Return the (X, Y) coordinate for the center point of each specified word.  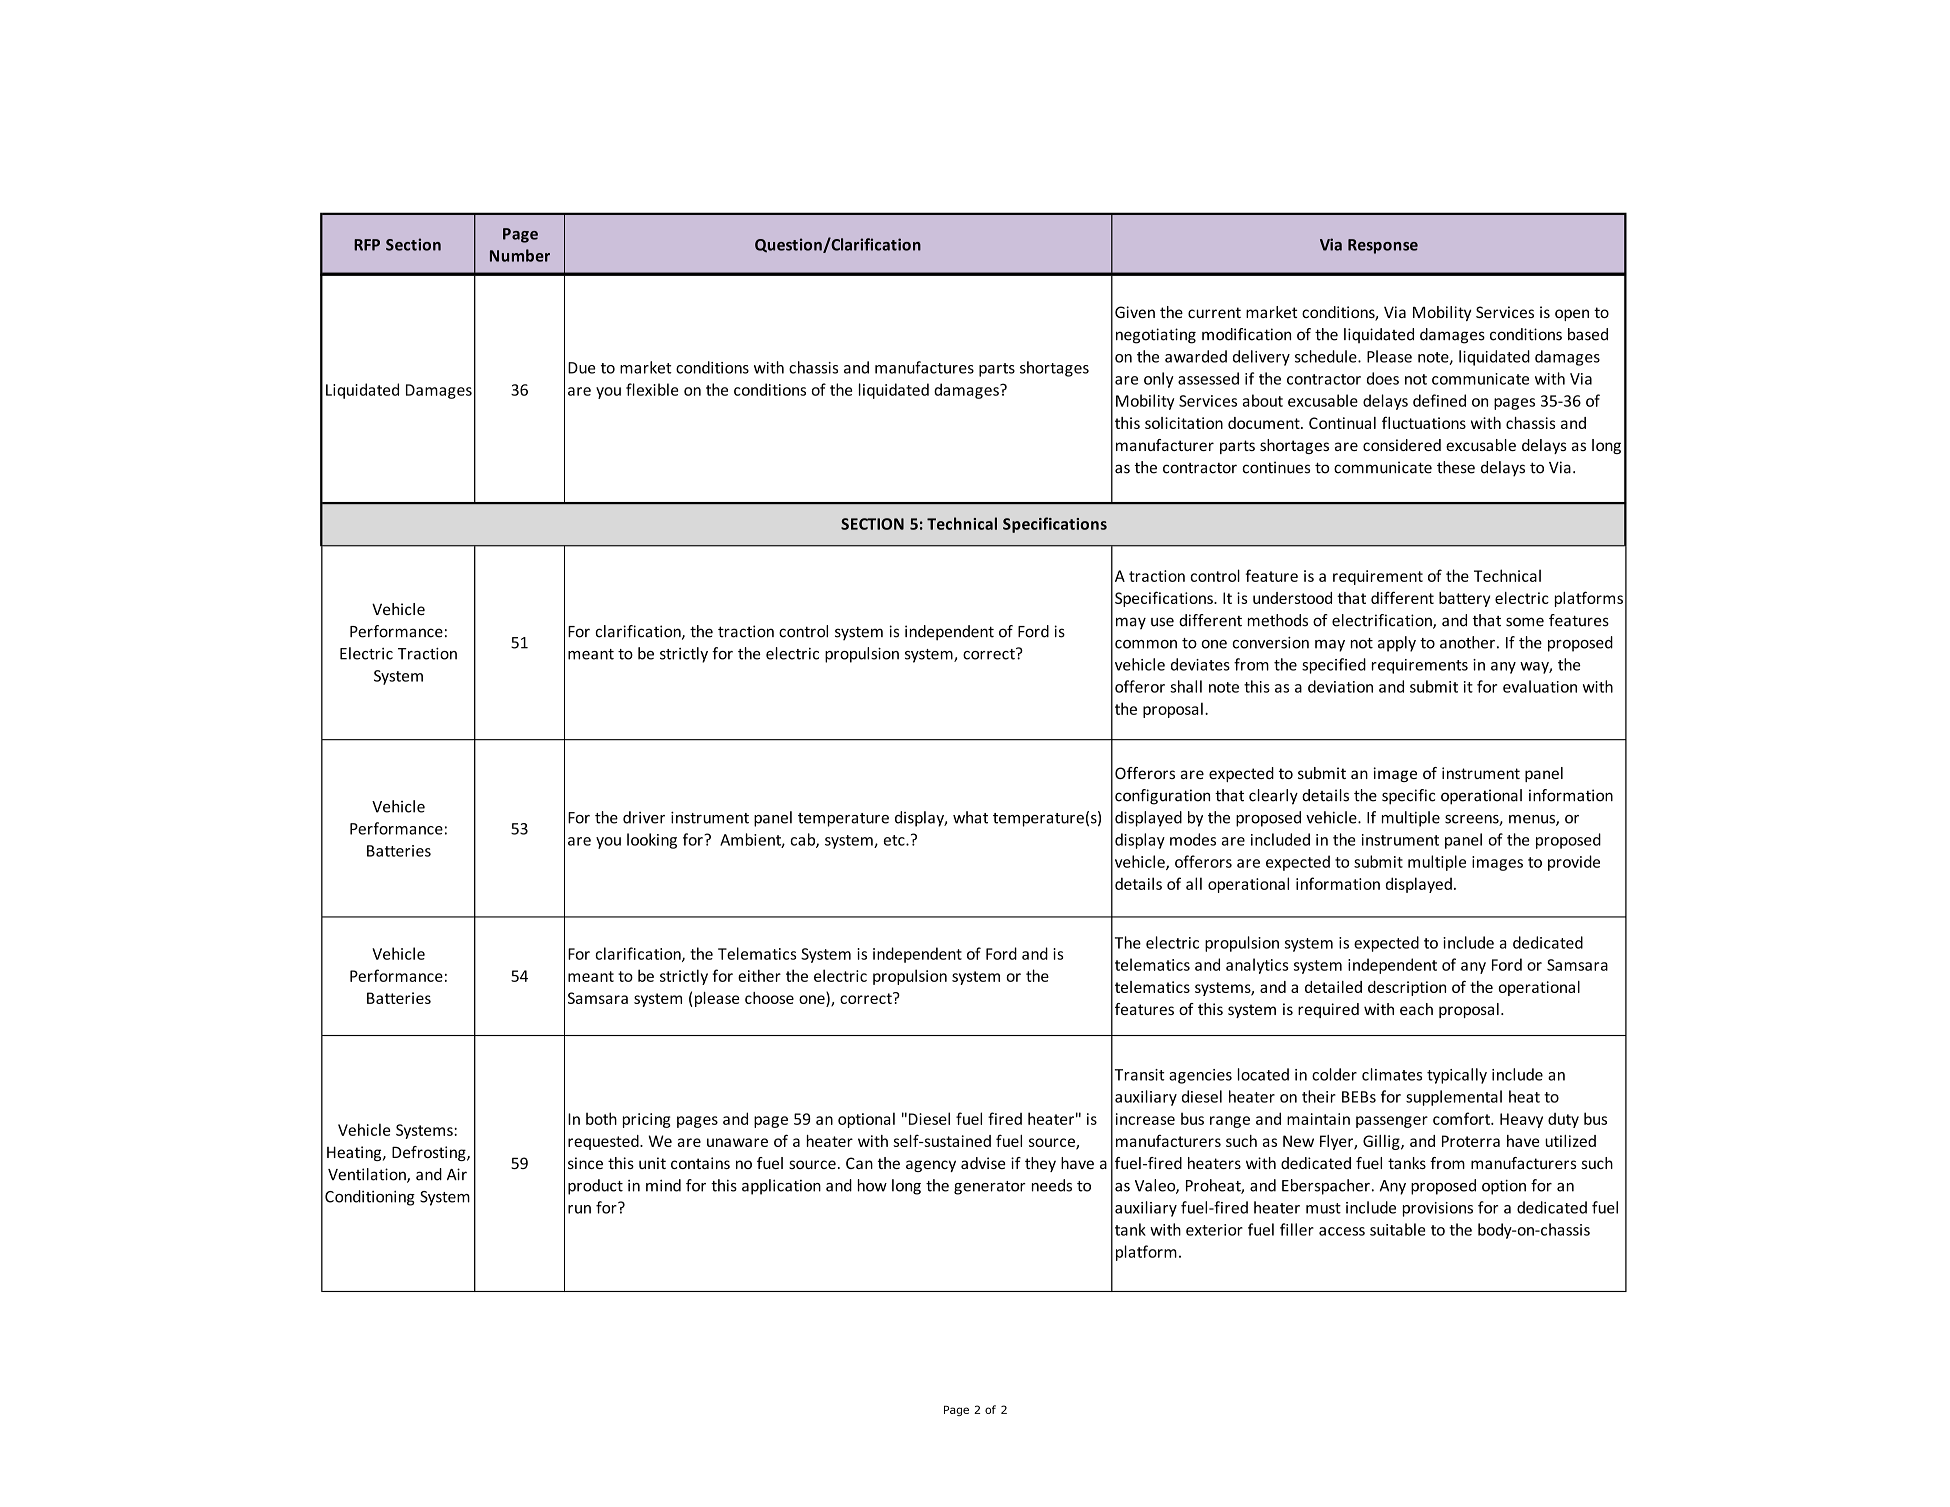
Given (1135, 312)
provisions (1438, 1209)
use (1162, 622)
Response (1383, 246)
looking (652, 841)
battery (1464, 599)
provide (1574, 863)
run (579, 1209)
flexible (652, 389)
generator (990, 1188)
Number (520, 255)
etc (895, 840)
